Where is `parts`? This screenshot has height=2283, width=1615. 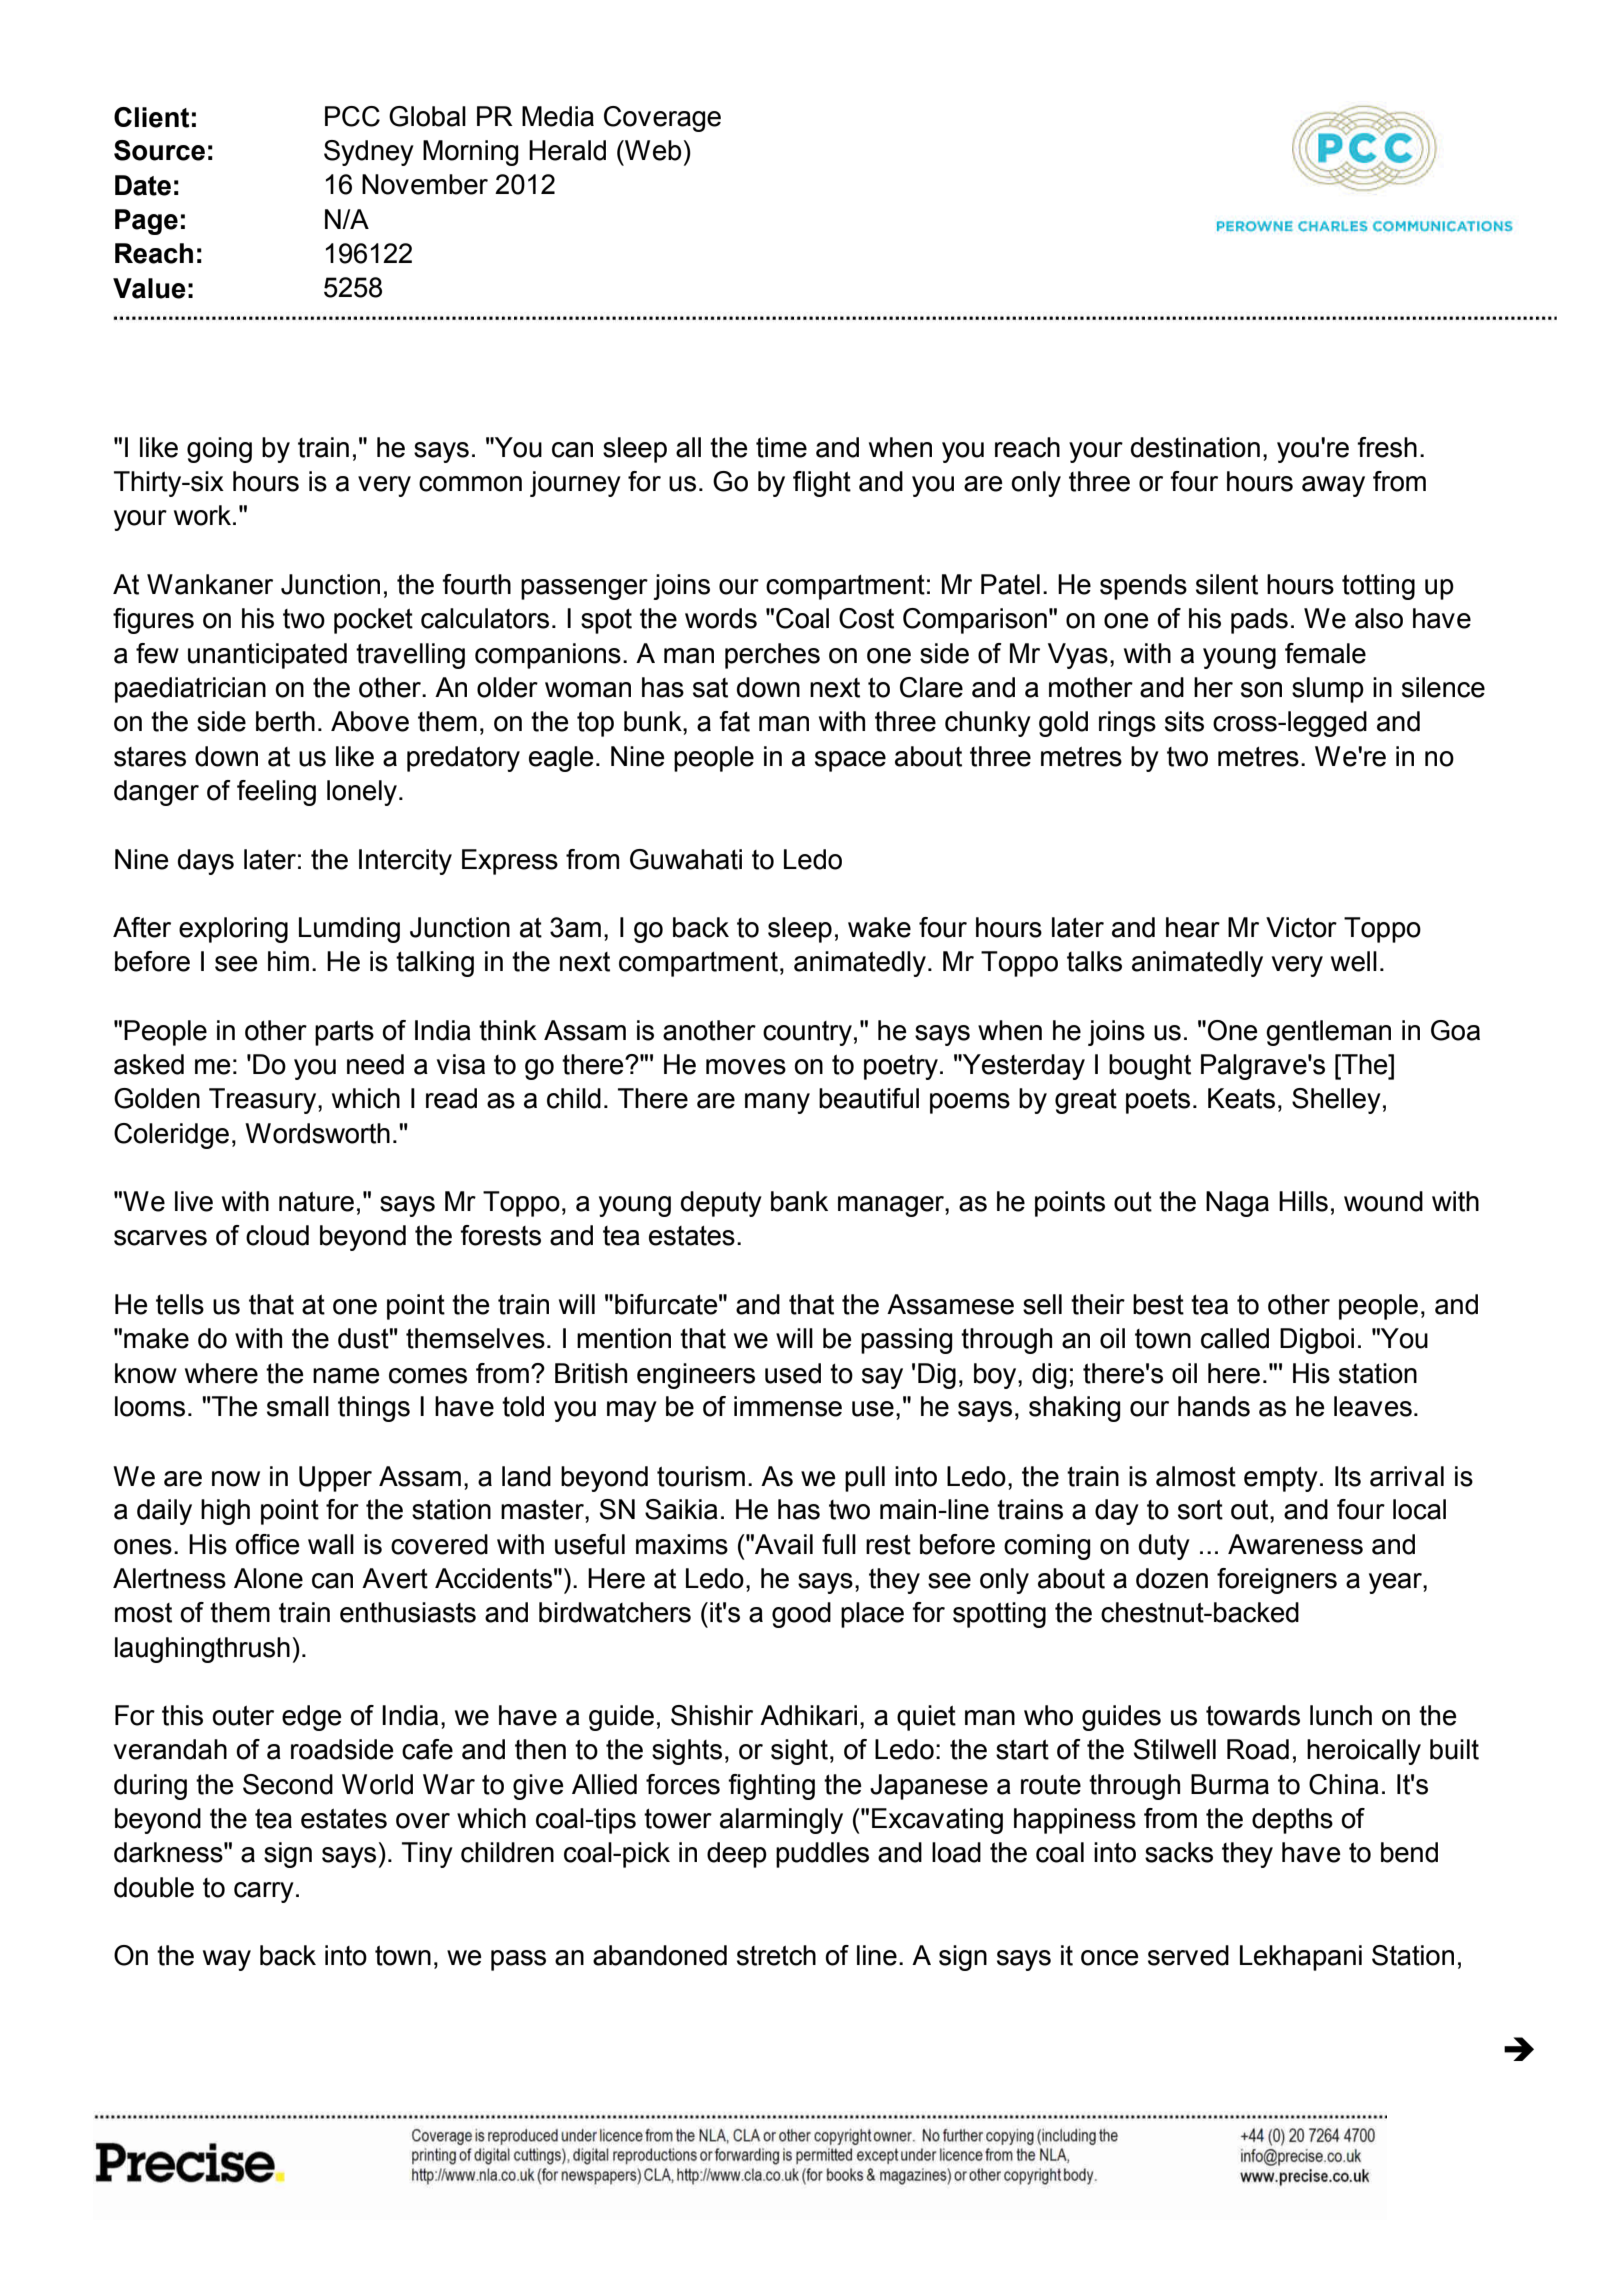
parts is located at coordinates (344, 1033).
